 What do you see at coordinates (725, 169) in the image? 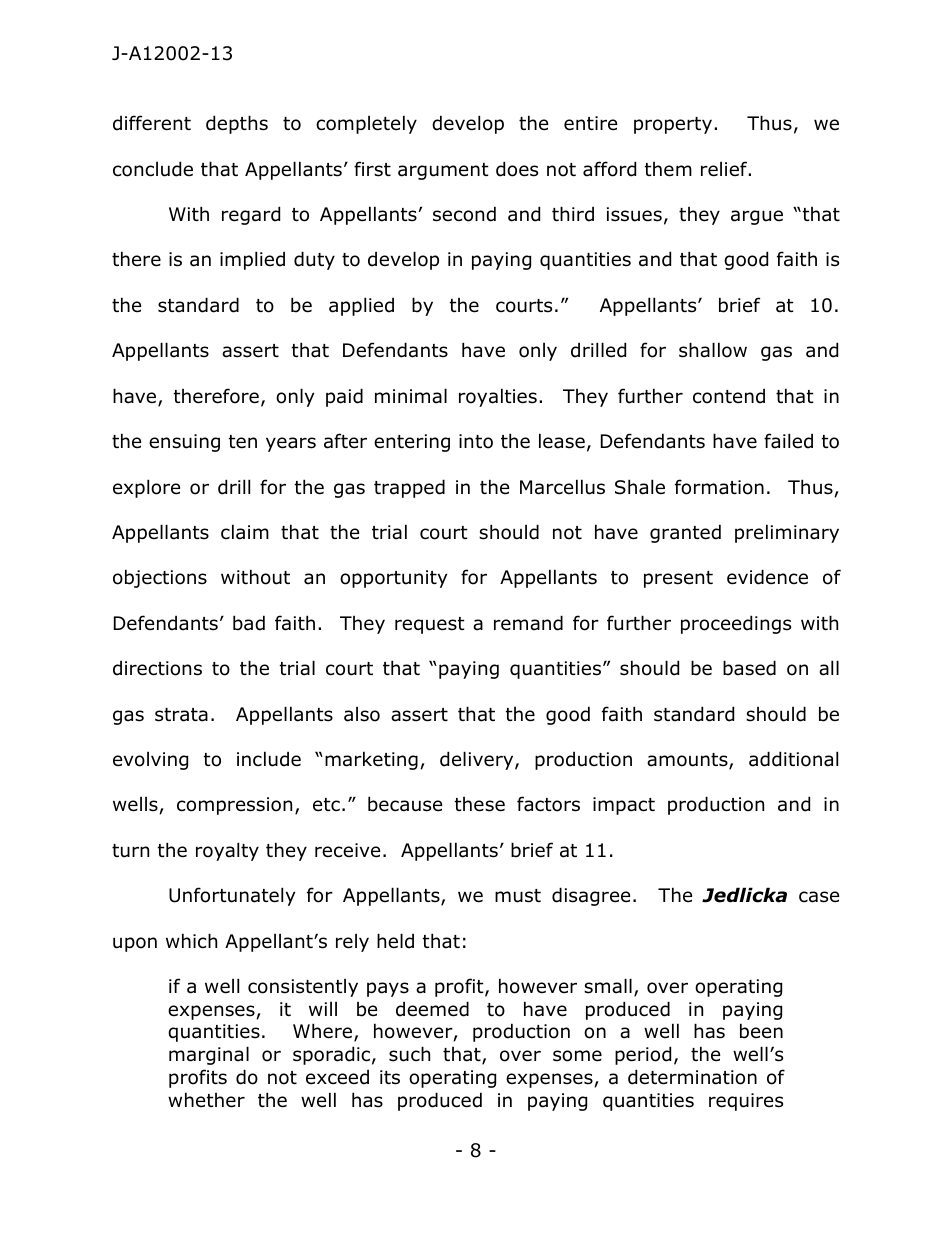
I see `relief` at bounding box center [725, 169].
